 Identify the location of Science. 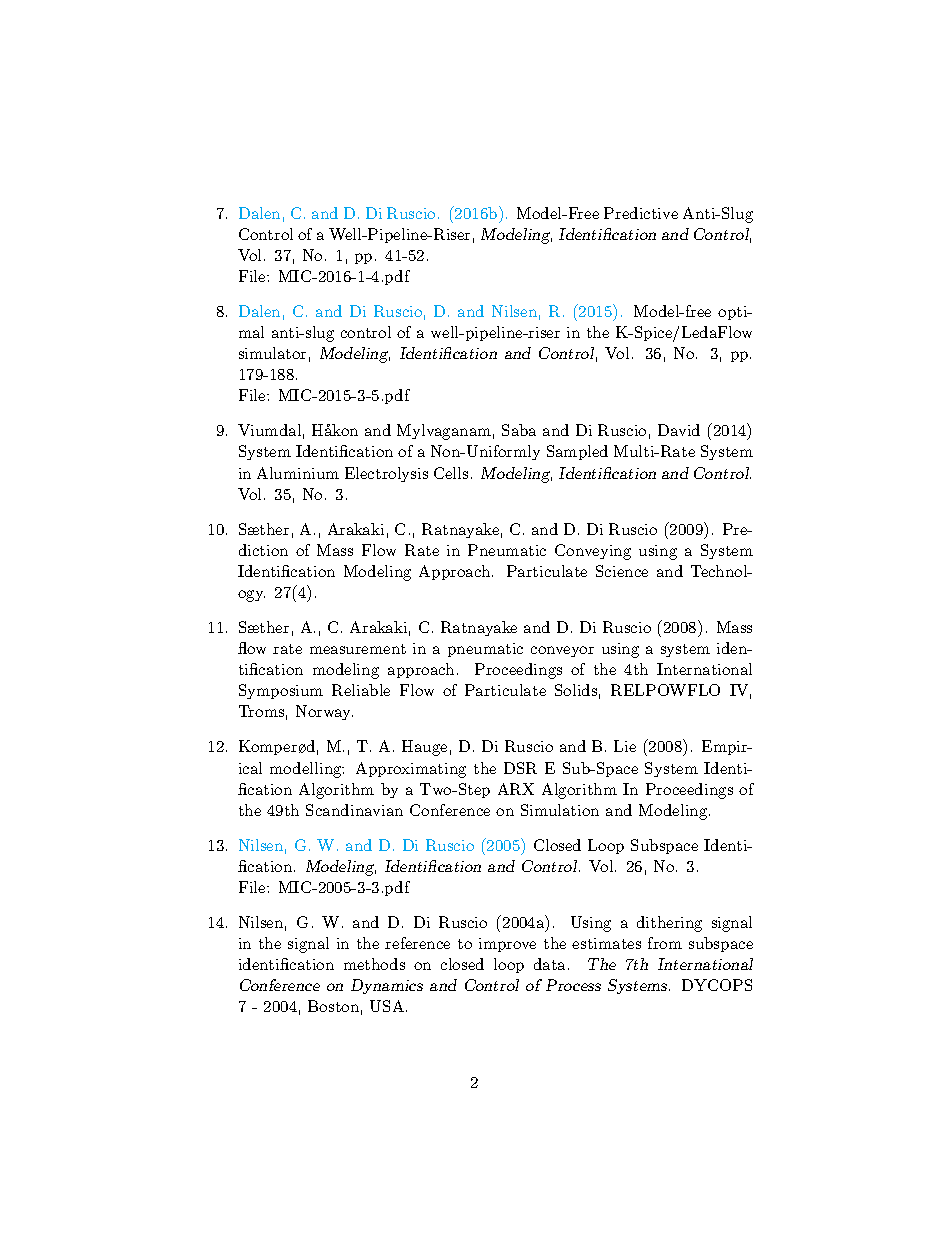
(622, 571).
